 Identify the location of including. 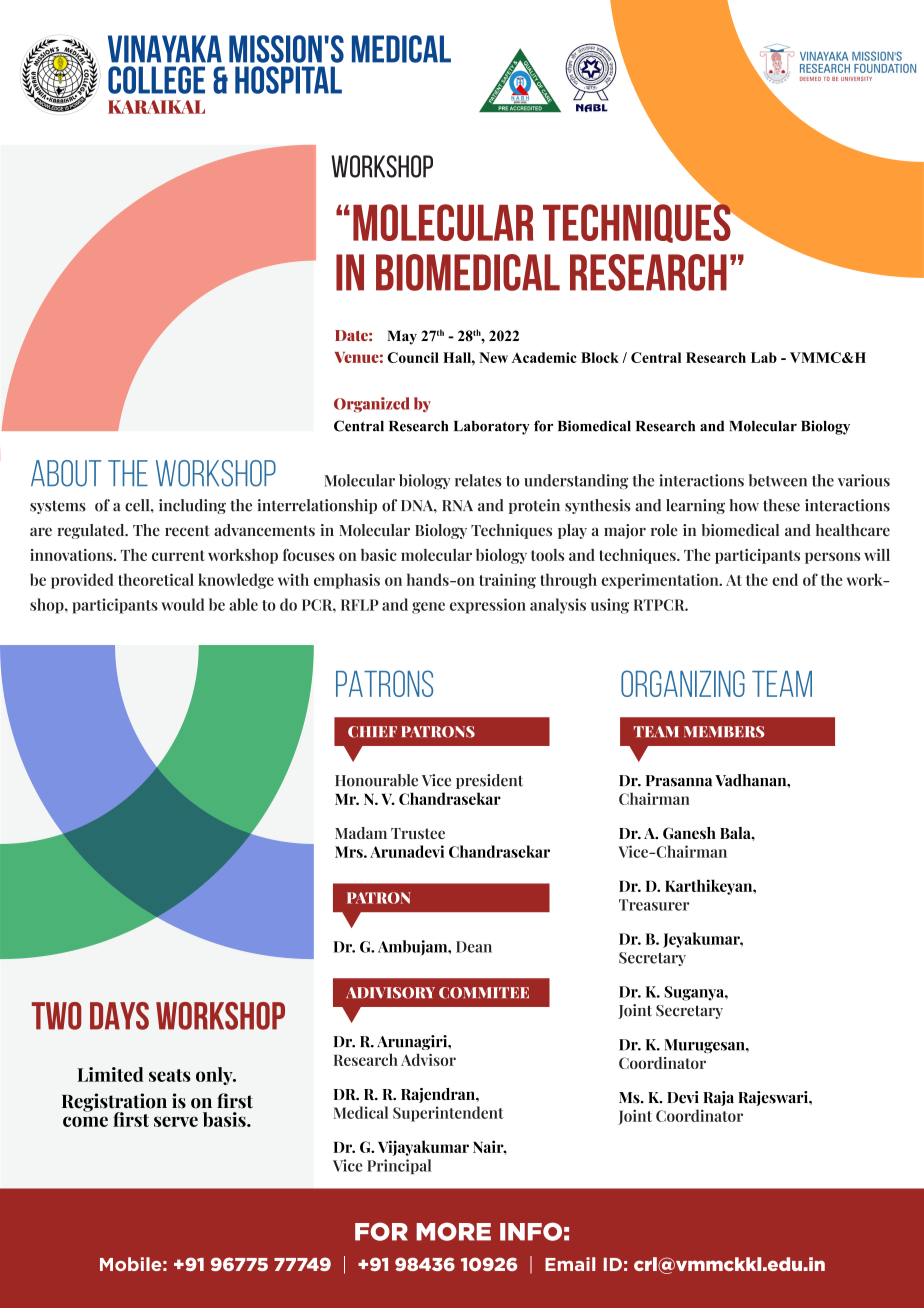
(192, 506).
